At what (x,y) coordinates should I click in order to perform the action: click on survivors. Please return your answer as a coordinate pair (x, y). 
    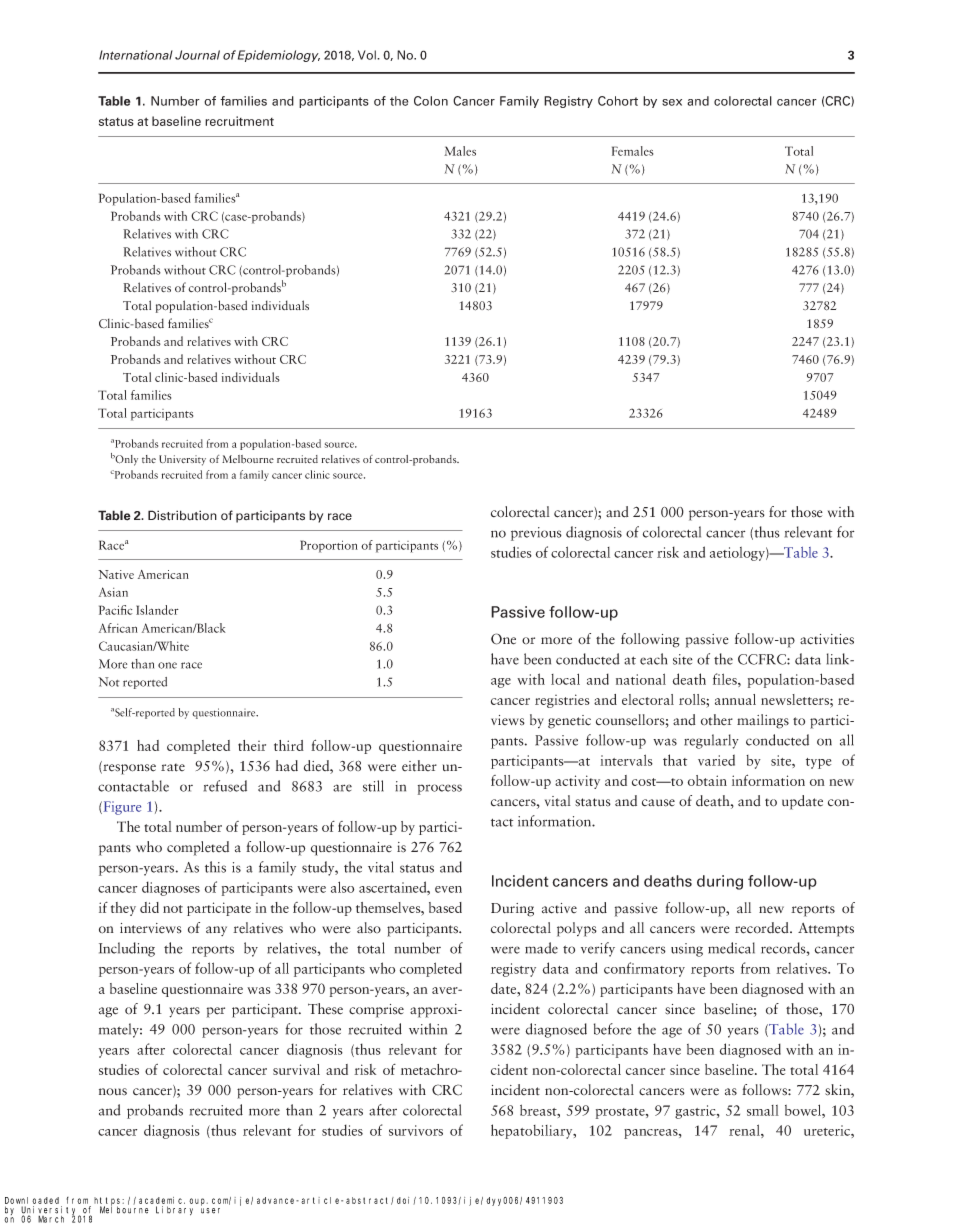
    Looking at the image, I should click on (416, 1130).
